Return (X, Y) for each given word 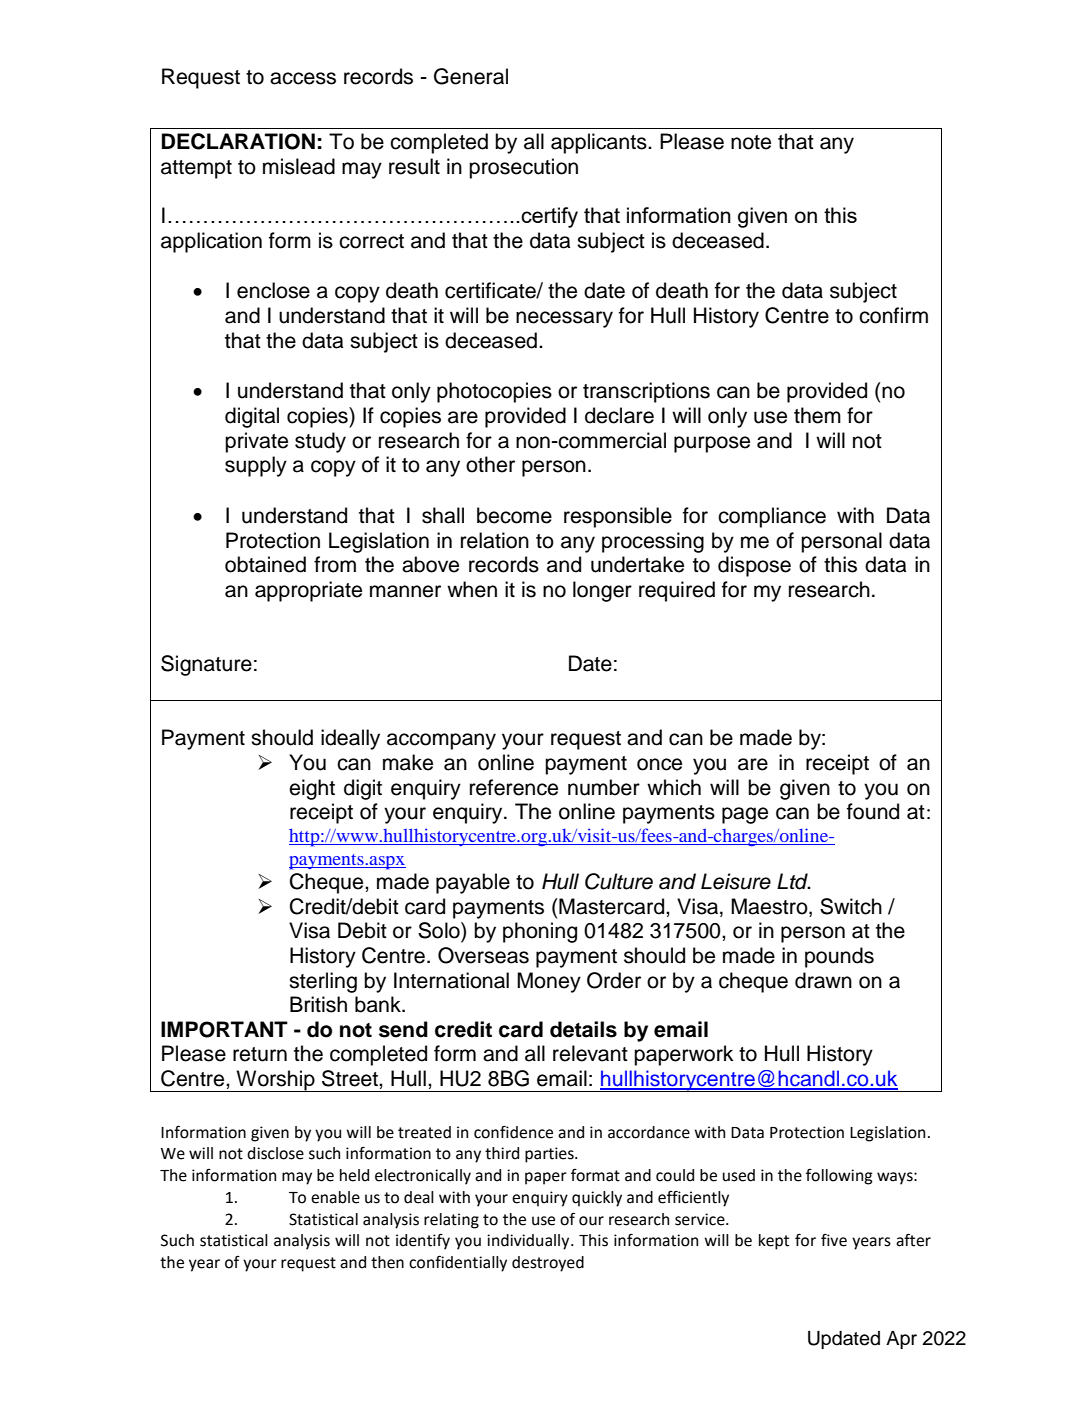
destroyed (548, 1264)
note (751, 142)
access (303, 78)
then (387, 1262)
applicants (600, 143)
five (834, 1240)
